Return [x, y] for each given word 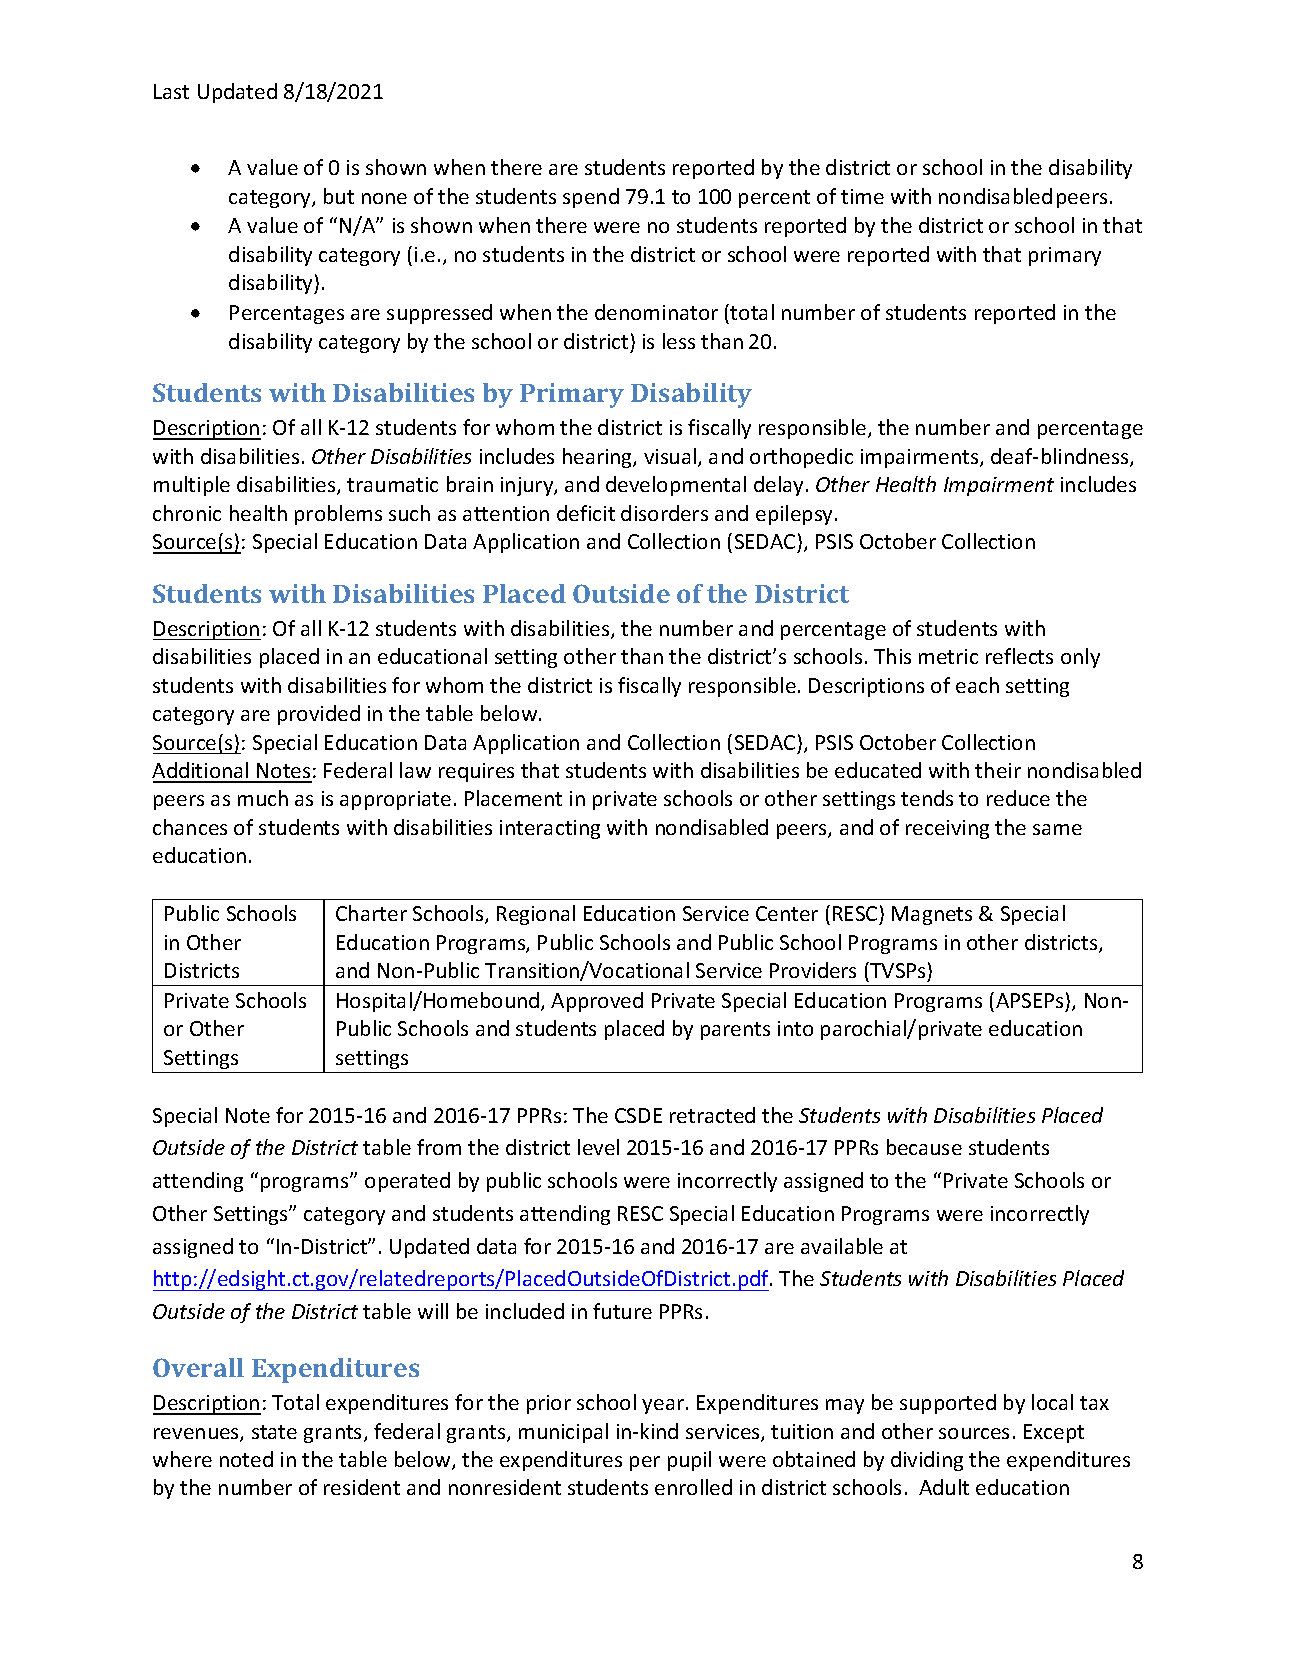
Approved [597, 1002]
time [862, 196]
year [663, 1406]
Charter [371, 913]
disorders [664, 513]
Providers [813, 970]
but [339, 196]
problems [338, 515]
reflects [1019, 656]
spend [591, 198]
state [274, 1432]
